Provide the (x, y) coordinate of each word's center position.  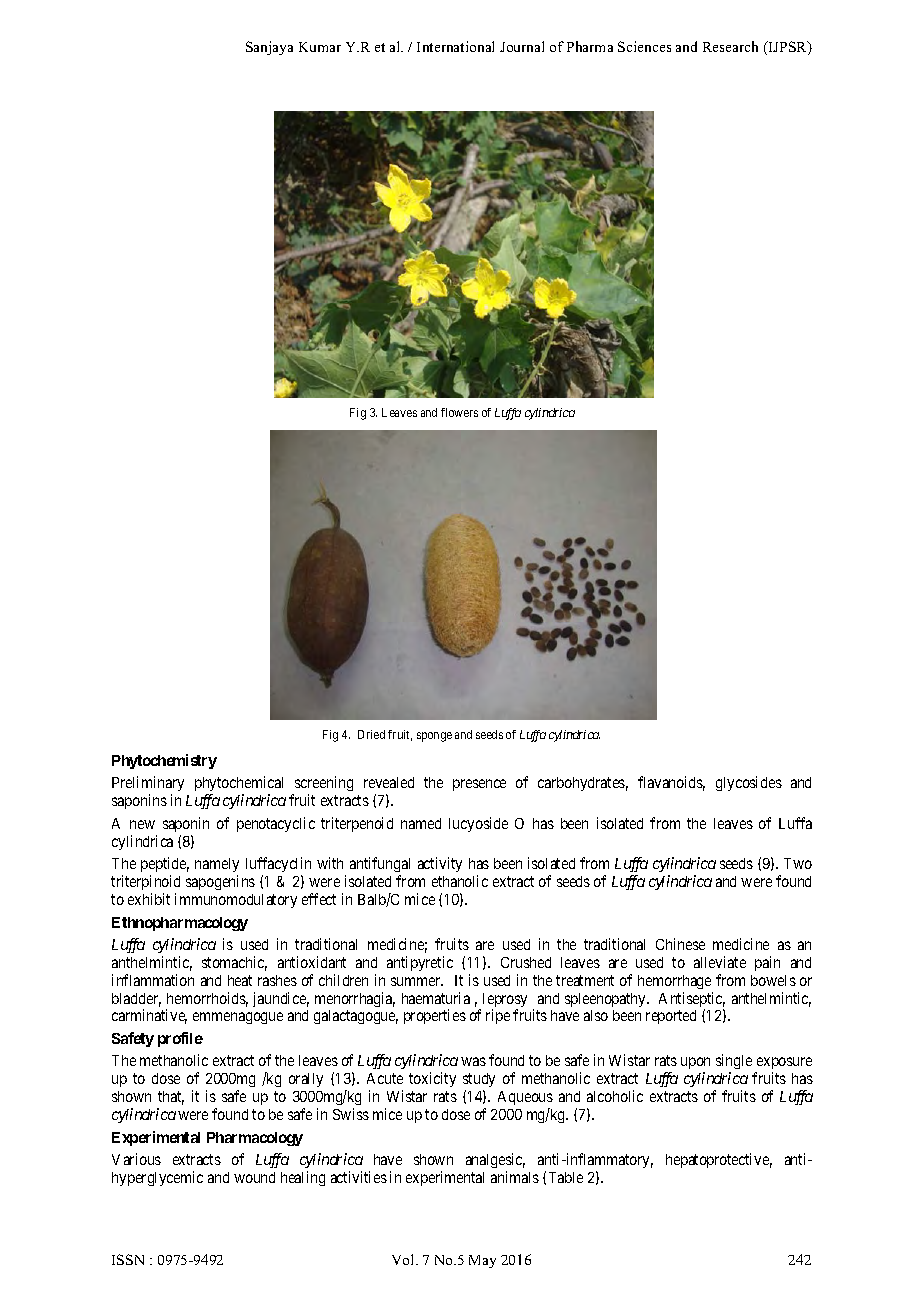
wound (254, 1177)
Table (566, 1177)
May (482, 1261)
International (455, 46)
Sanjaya (269, 48)
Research (730, 46)
